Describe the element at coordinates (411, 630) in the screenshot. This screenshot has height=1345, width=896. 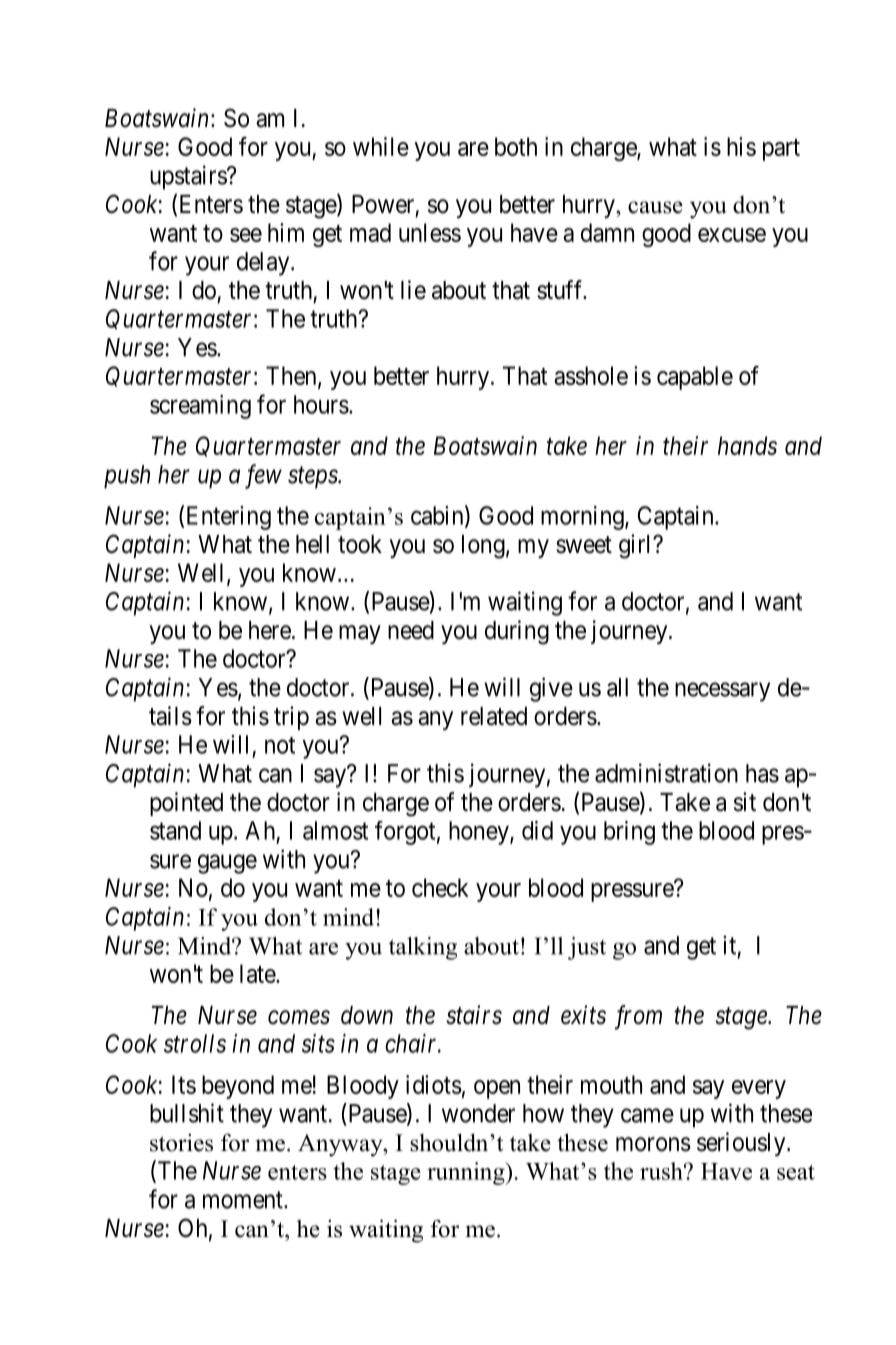
I see `need` at that location.
